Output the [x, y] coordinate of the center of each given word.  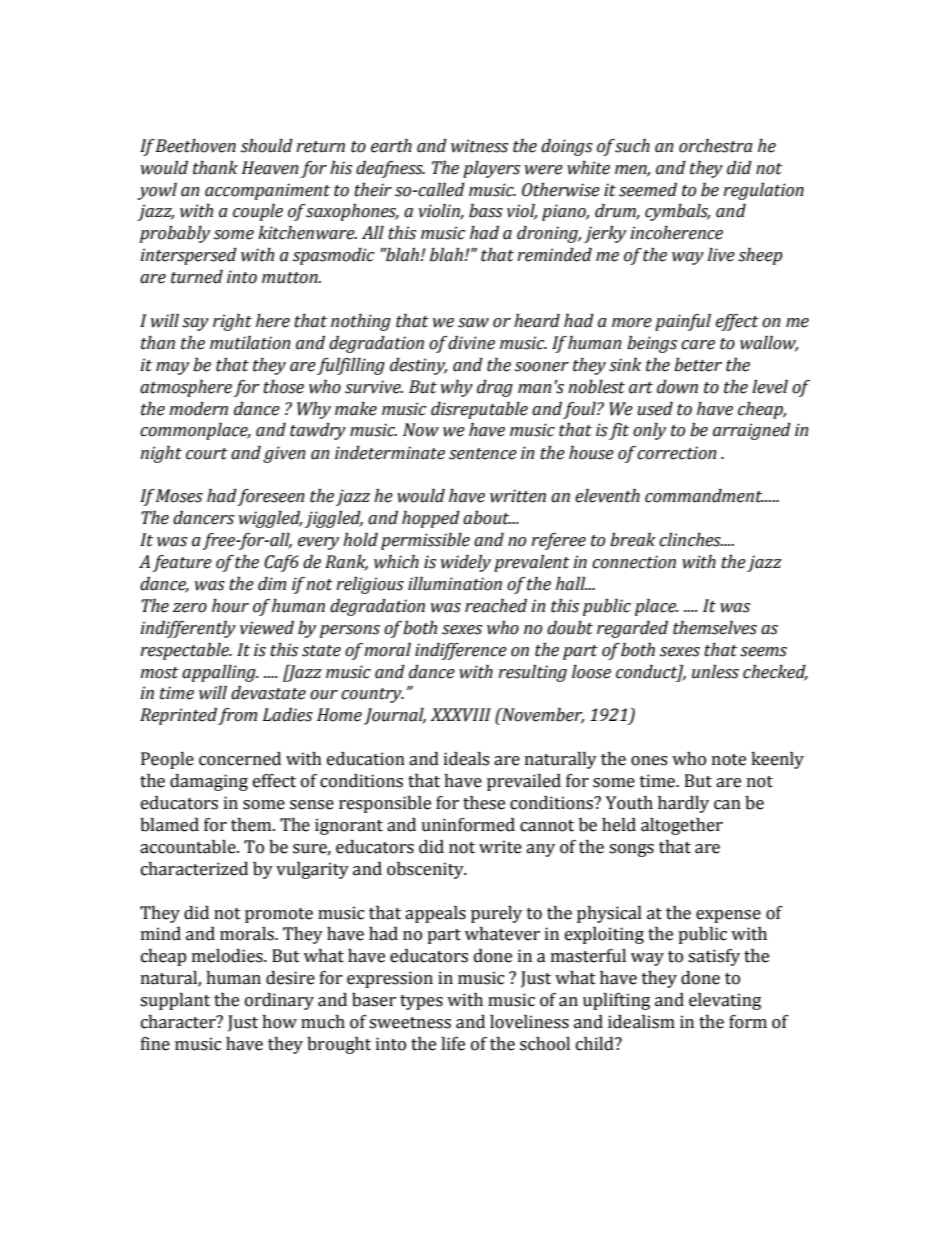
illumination [455, 584]
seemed [648, 190]
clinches [691, 540]
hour [230, 606]
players [491, 169]
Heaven [270, 168]
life [453, 1044]
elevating [725, 1001]
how [279, 1022]
